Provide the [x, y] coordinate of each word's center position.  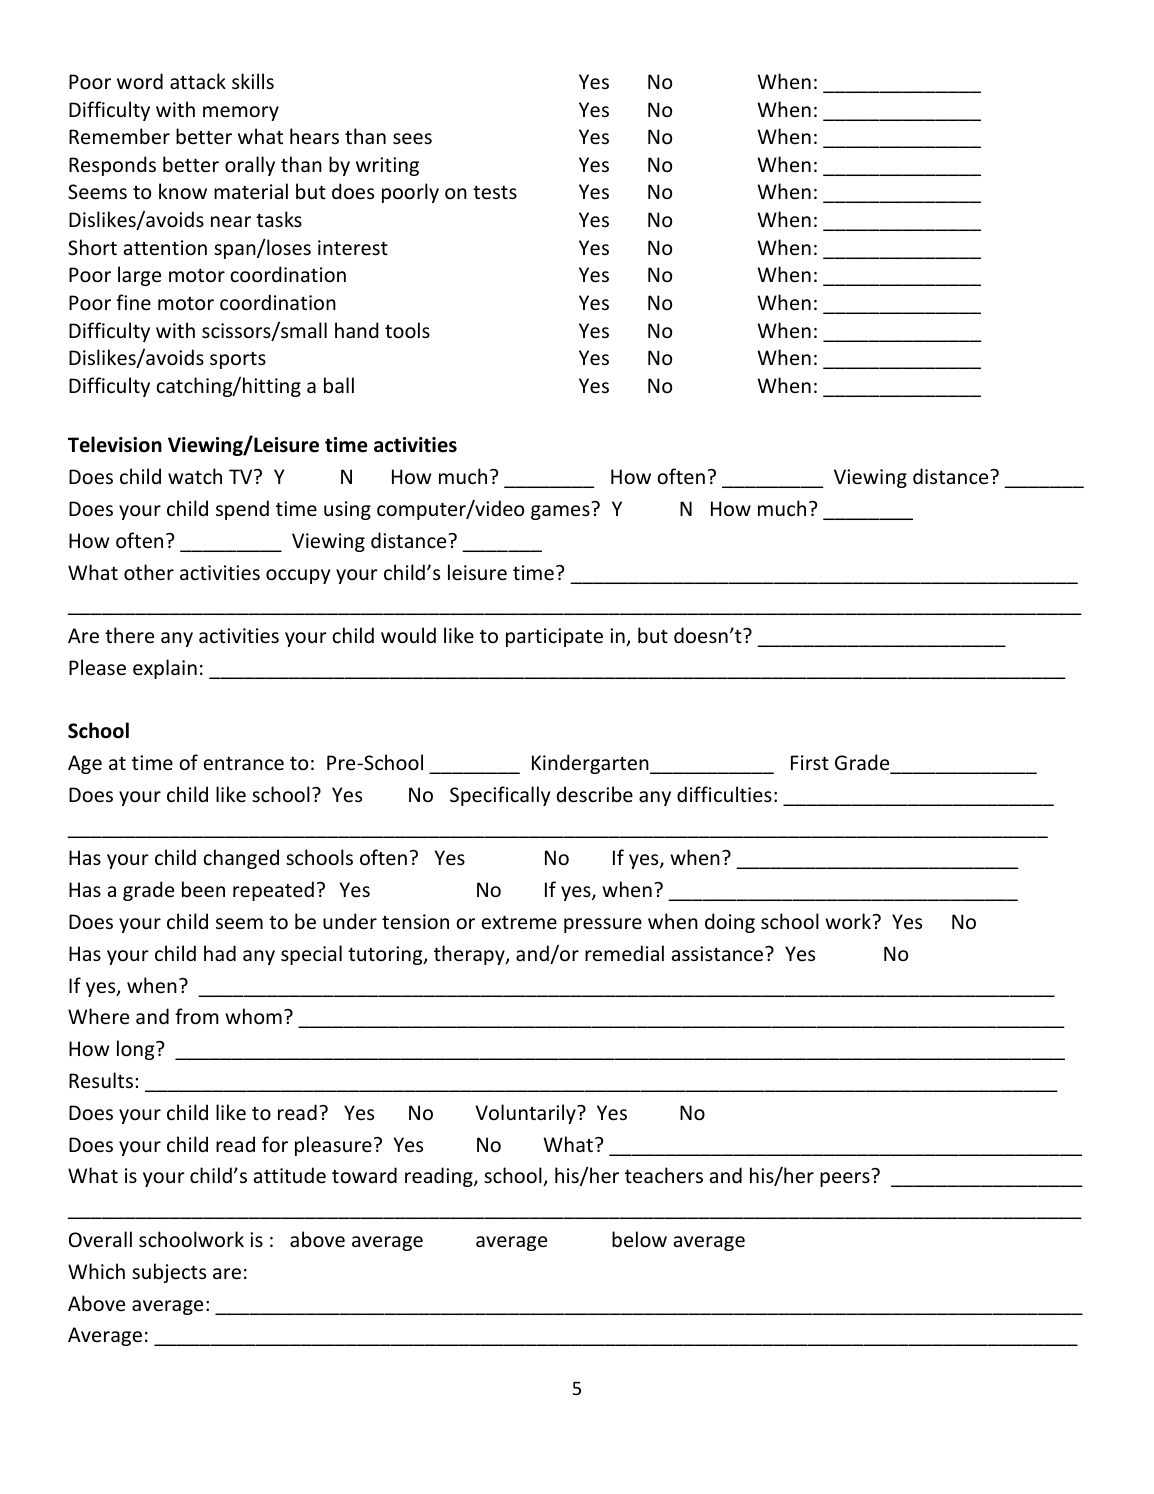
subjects [169, 1273]
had [220, 953]
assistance [719, 954]
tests [495, 192]
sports [238, 360]
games [560, 512]
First [810, 763]
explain [165, 669]
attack [198, 81]
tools [407, 330]
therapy [470, 955]
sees [412, 139]
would [408, 635]
